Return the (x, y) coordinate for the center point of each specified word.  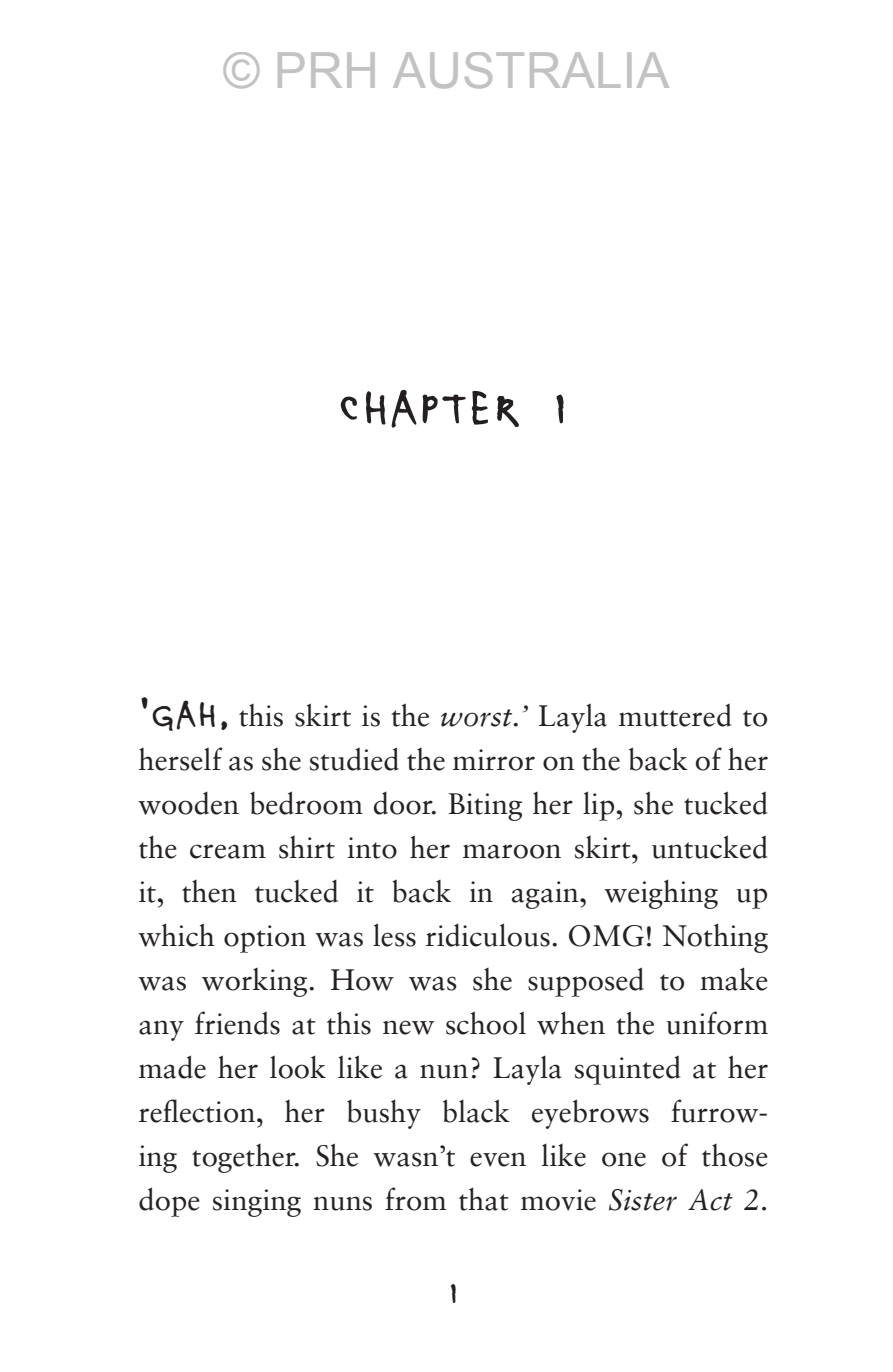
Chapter (430, 409)
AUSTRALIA (531, 70)
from (415, 1199)
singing (257, 1203)
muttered (675, 715)
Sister (643, 1200)
